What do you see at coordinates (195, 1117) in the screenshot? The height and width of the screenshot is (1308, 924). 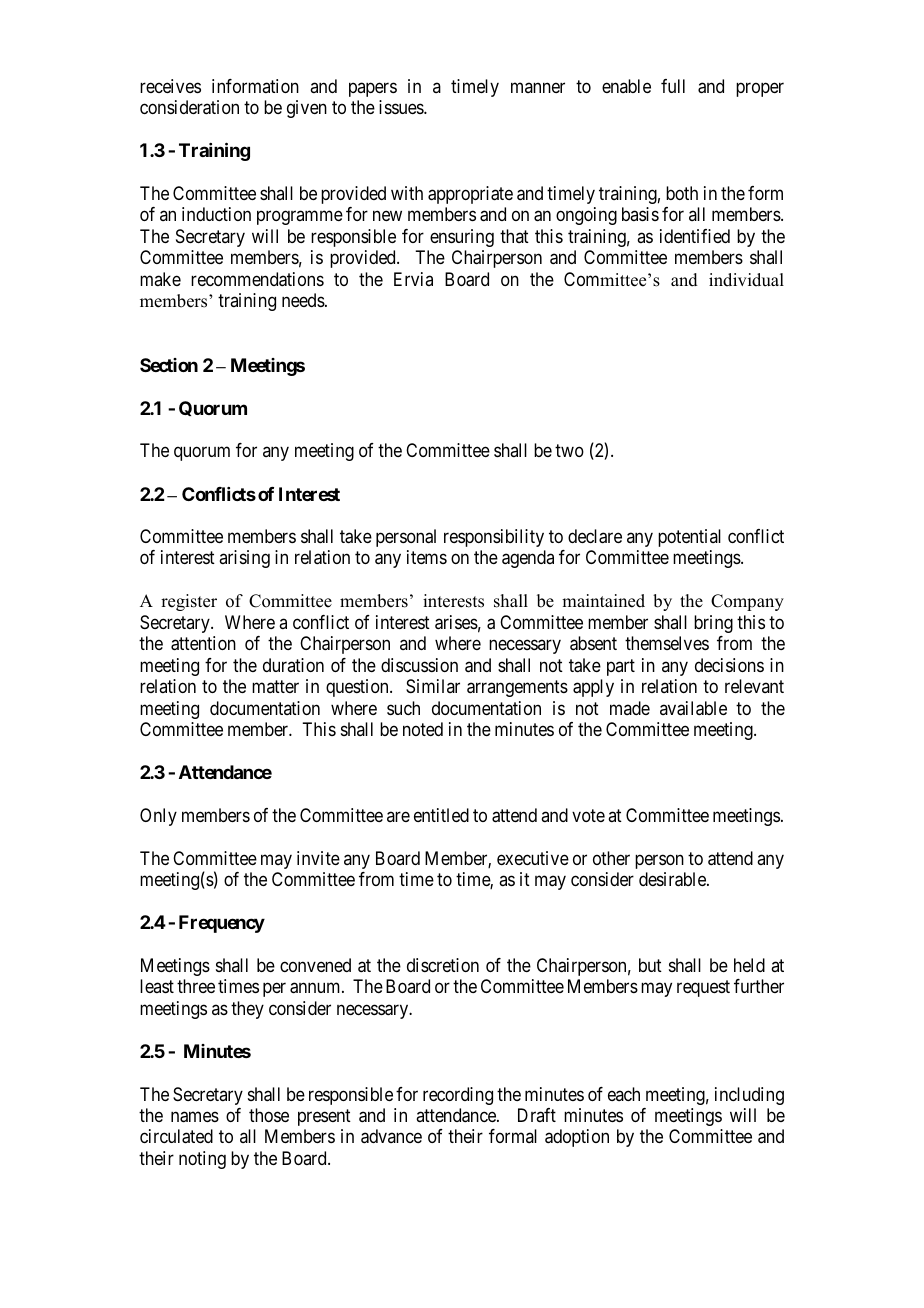 I see `names` at bounding box center [195, 1117].
